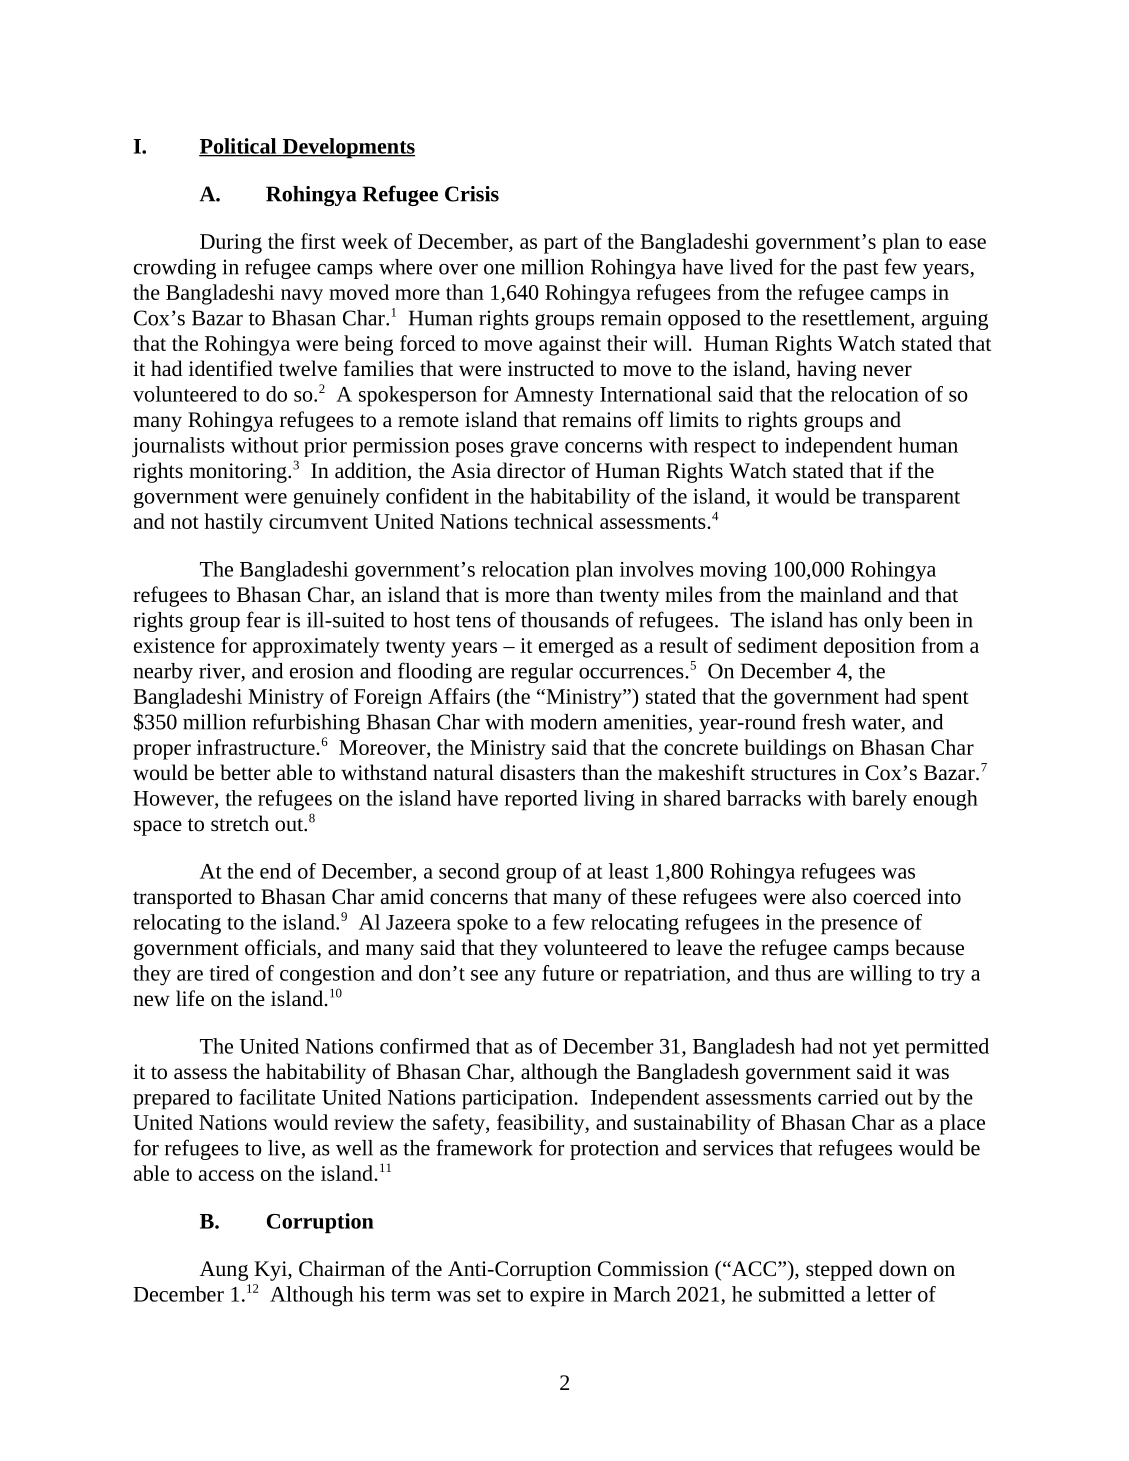  What do you see at coordinates (557, 1297) in the document?
I see `expire` at bounding box center [557, 1297].
